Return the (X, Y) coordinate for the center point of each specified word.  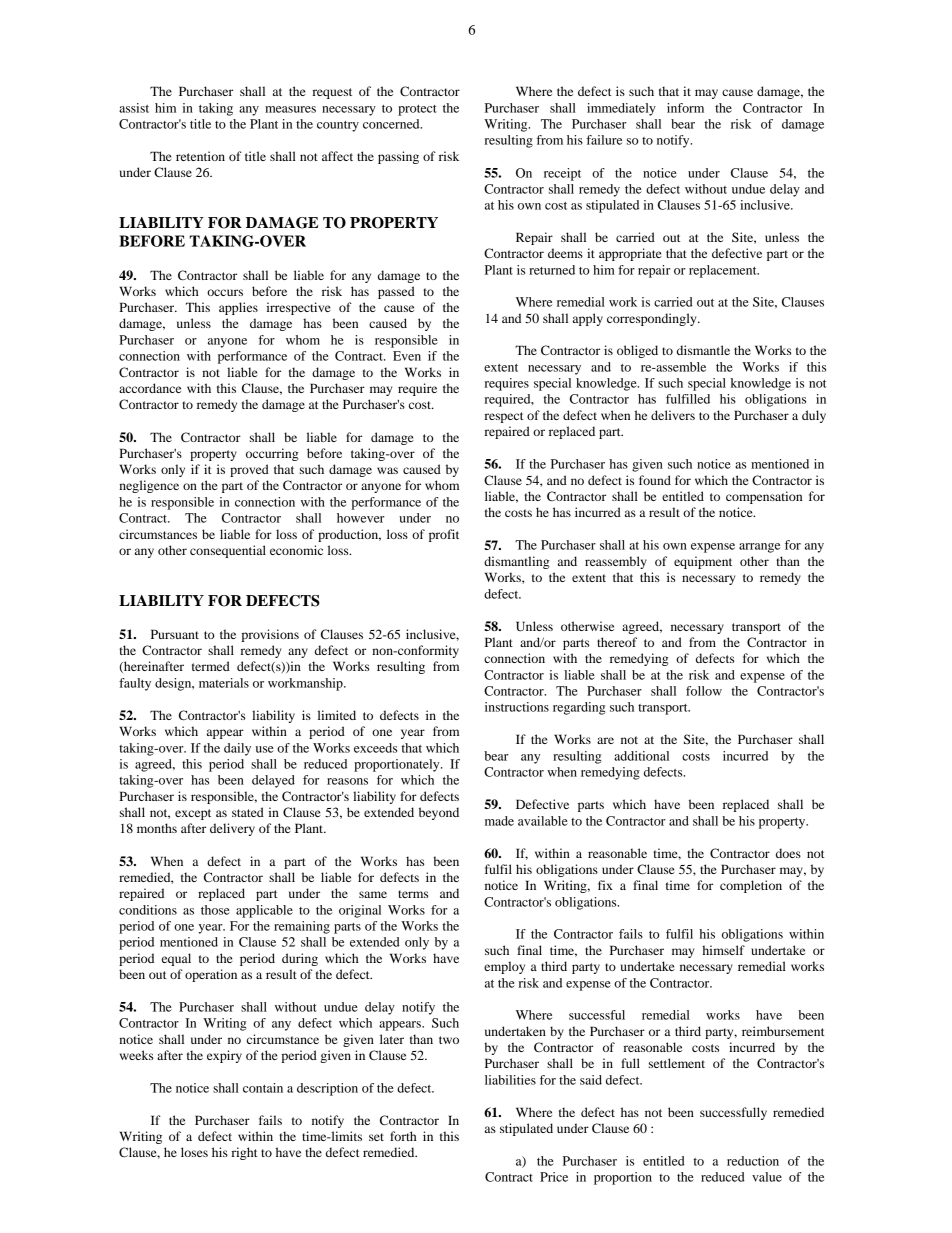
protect (417, 110)
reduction (753, 1161)
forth (403, 1136)
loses (194, 1152)
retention (200, 156)
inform (685, 108)
